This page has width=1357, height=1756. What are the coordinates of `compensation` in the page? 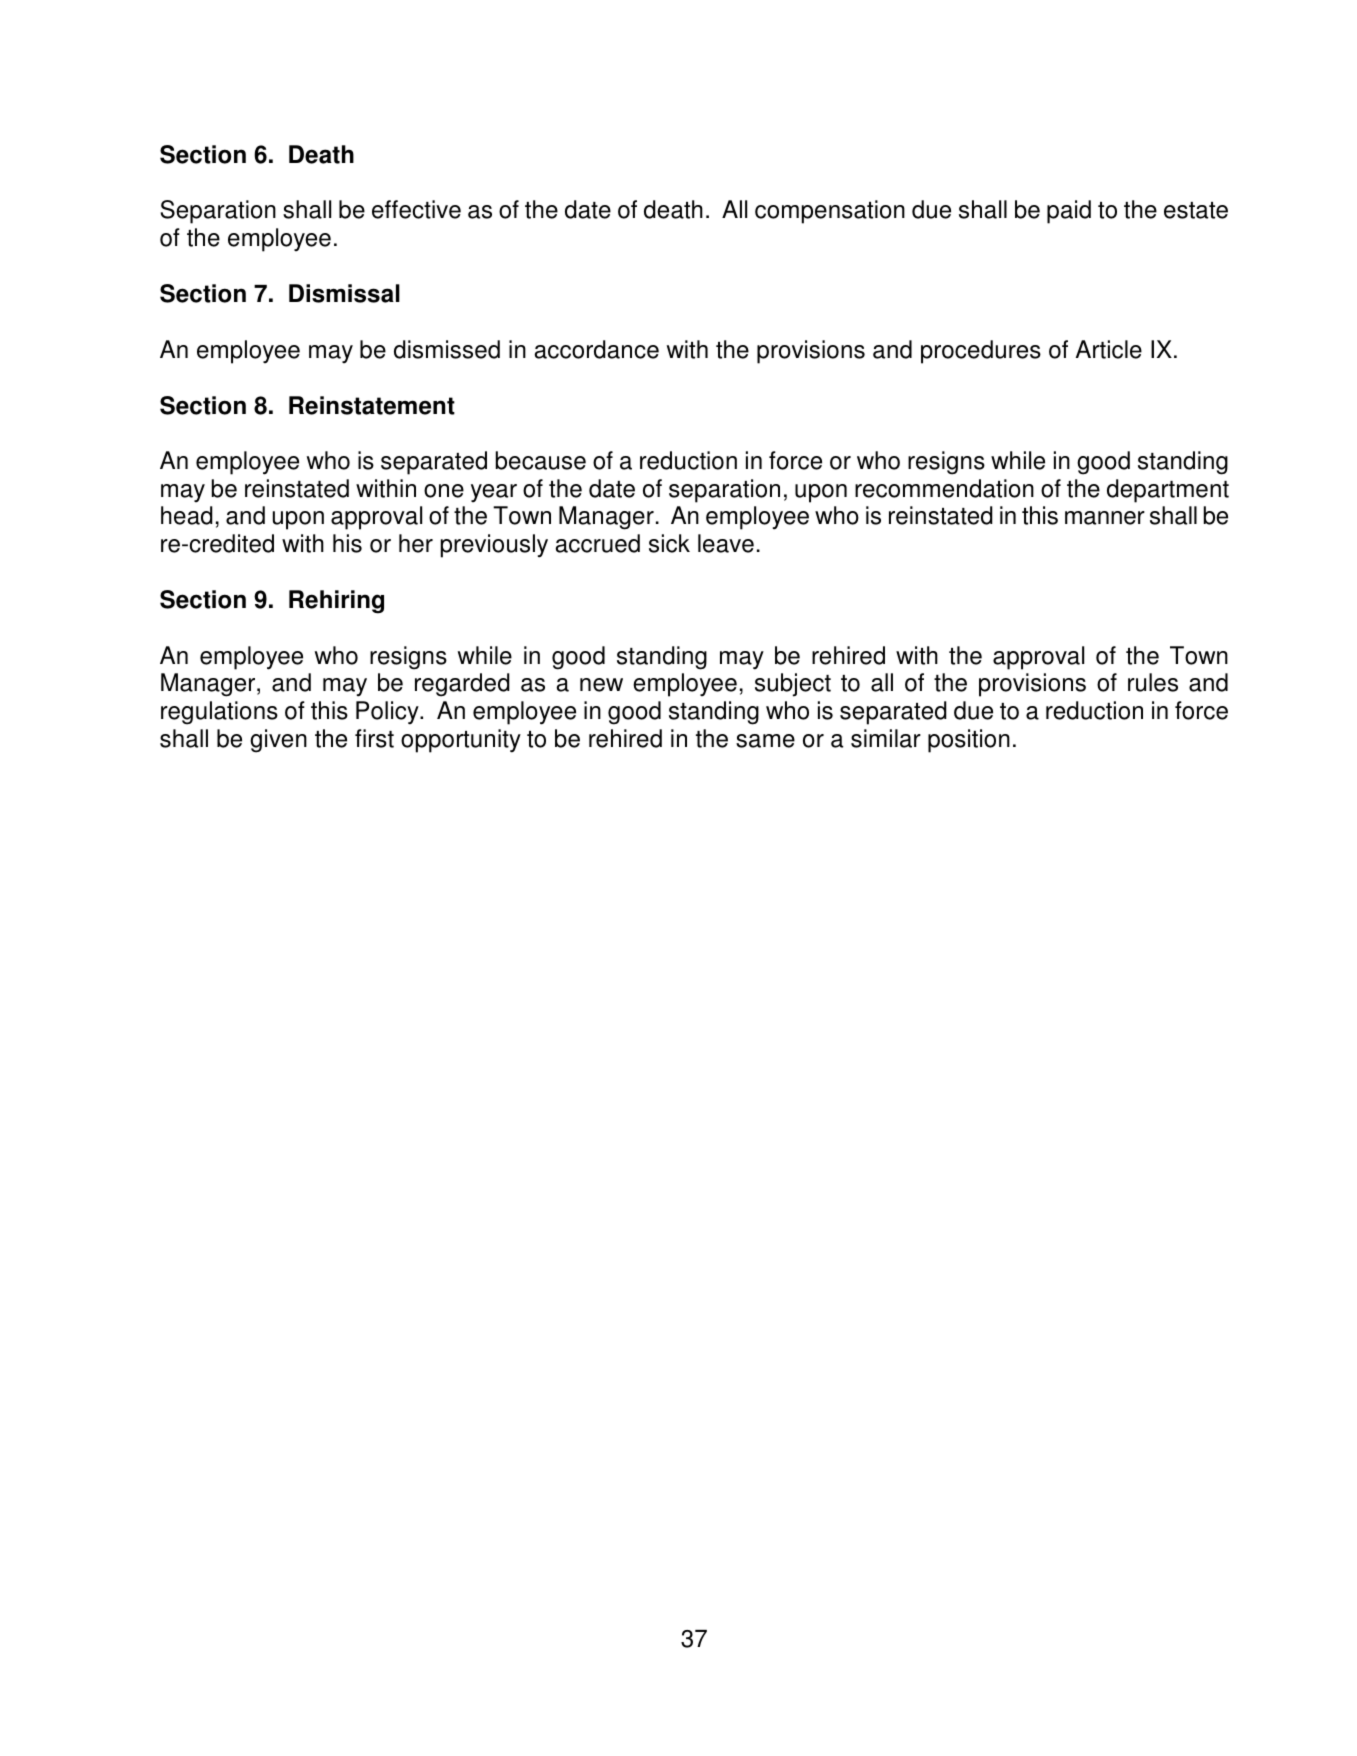 It's located at (830, 212).
